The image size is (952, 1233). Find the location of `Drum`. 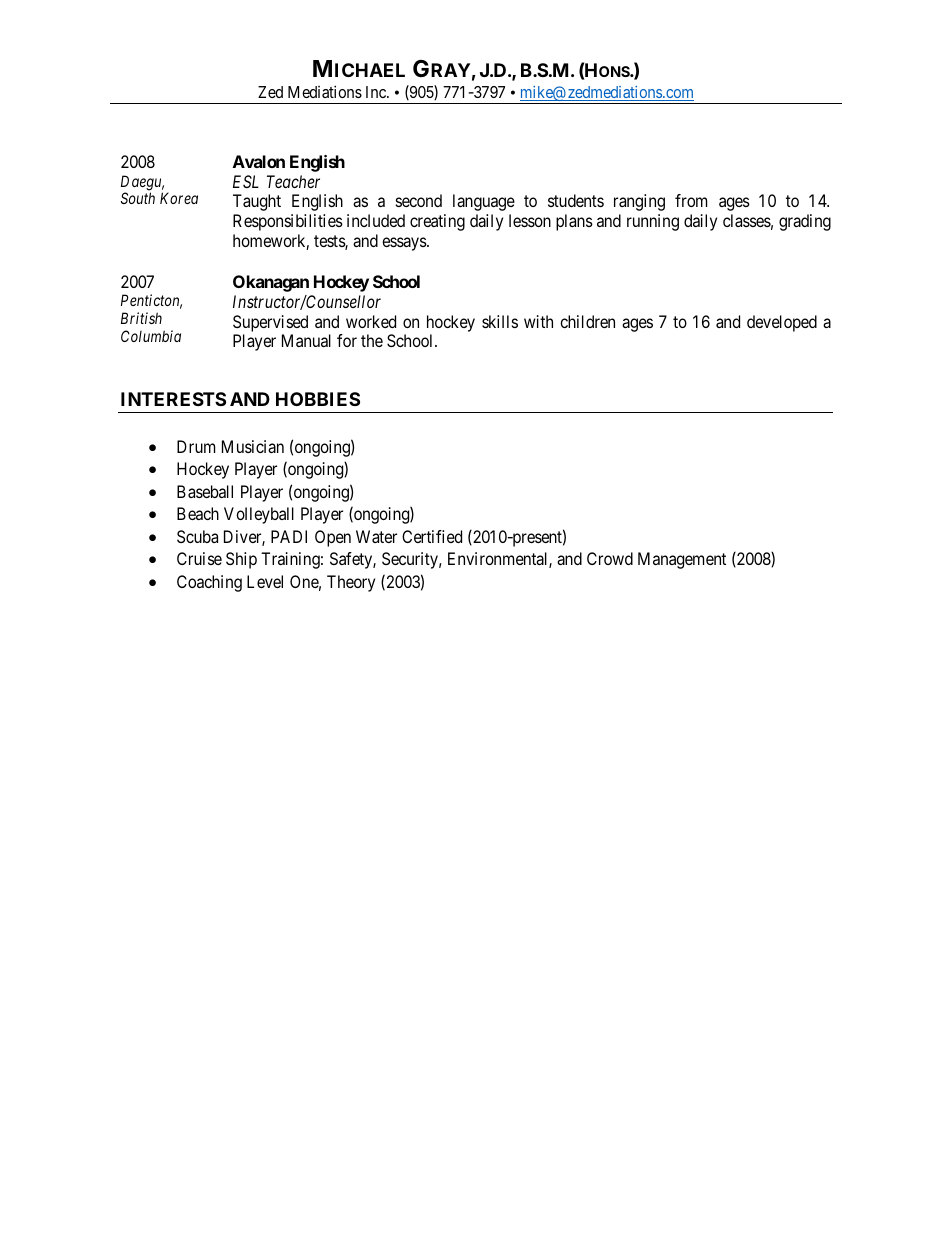

Drum is located at coordinates (196, 446).
